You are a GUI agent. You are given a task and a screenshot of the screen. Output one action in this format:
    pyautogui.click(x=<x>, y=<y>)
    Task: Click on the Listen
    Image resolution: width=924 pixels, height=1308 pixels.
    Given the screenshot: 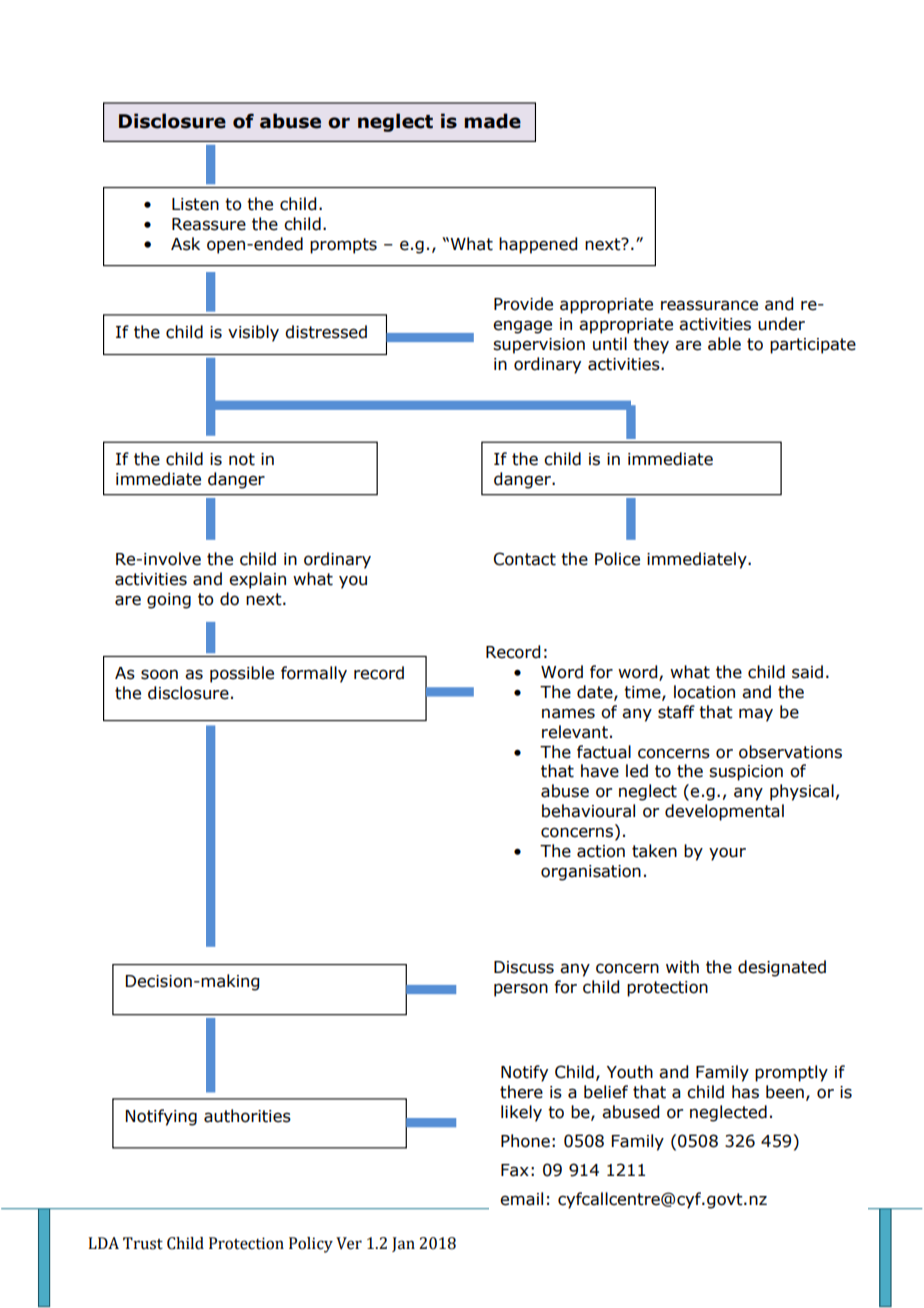 What is the action you would take?
    pyautogui.click(x=195, y=204)
